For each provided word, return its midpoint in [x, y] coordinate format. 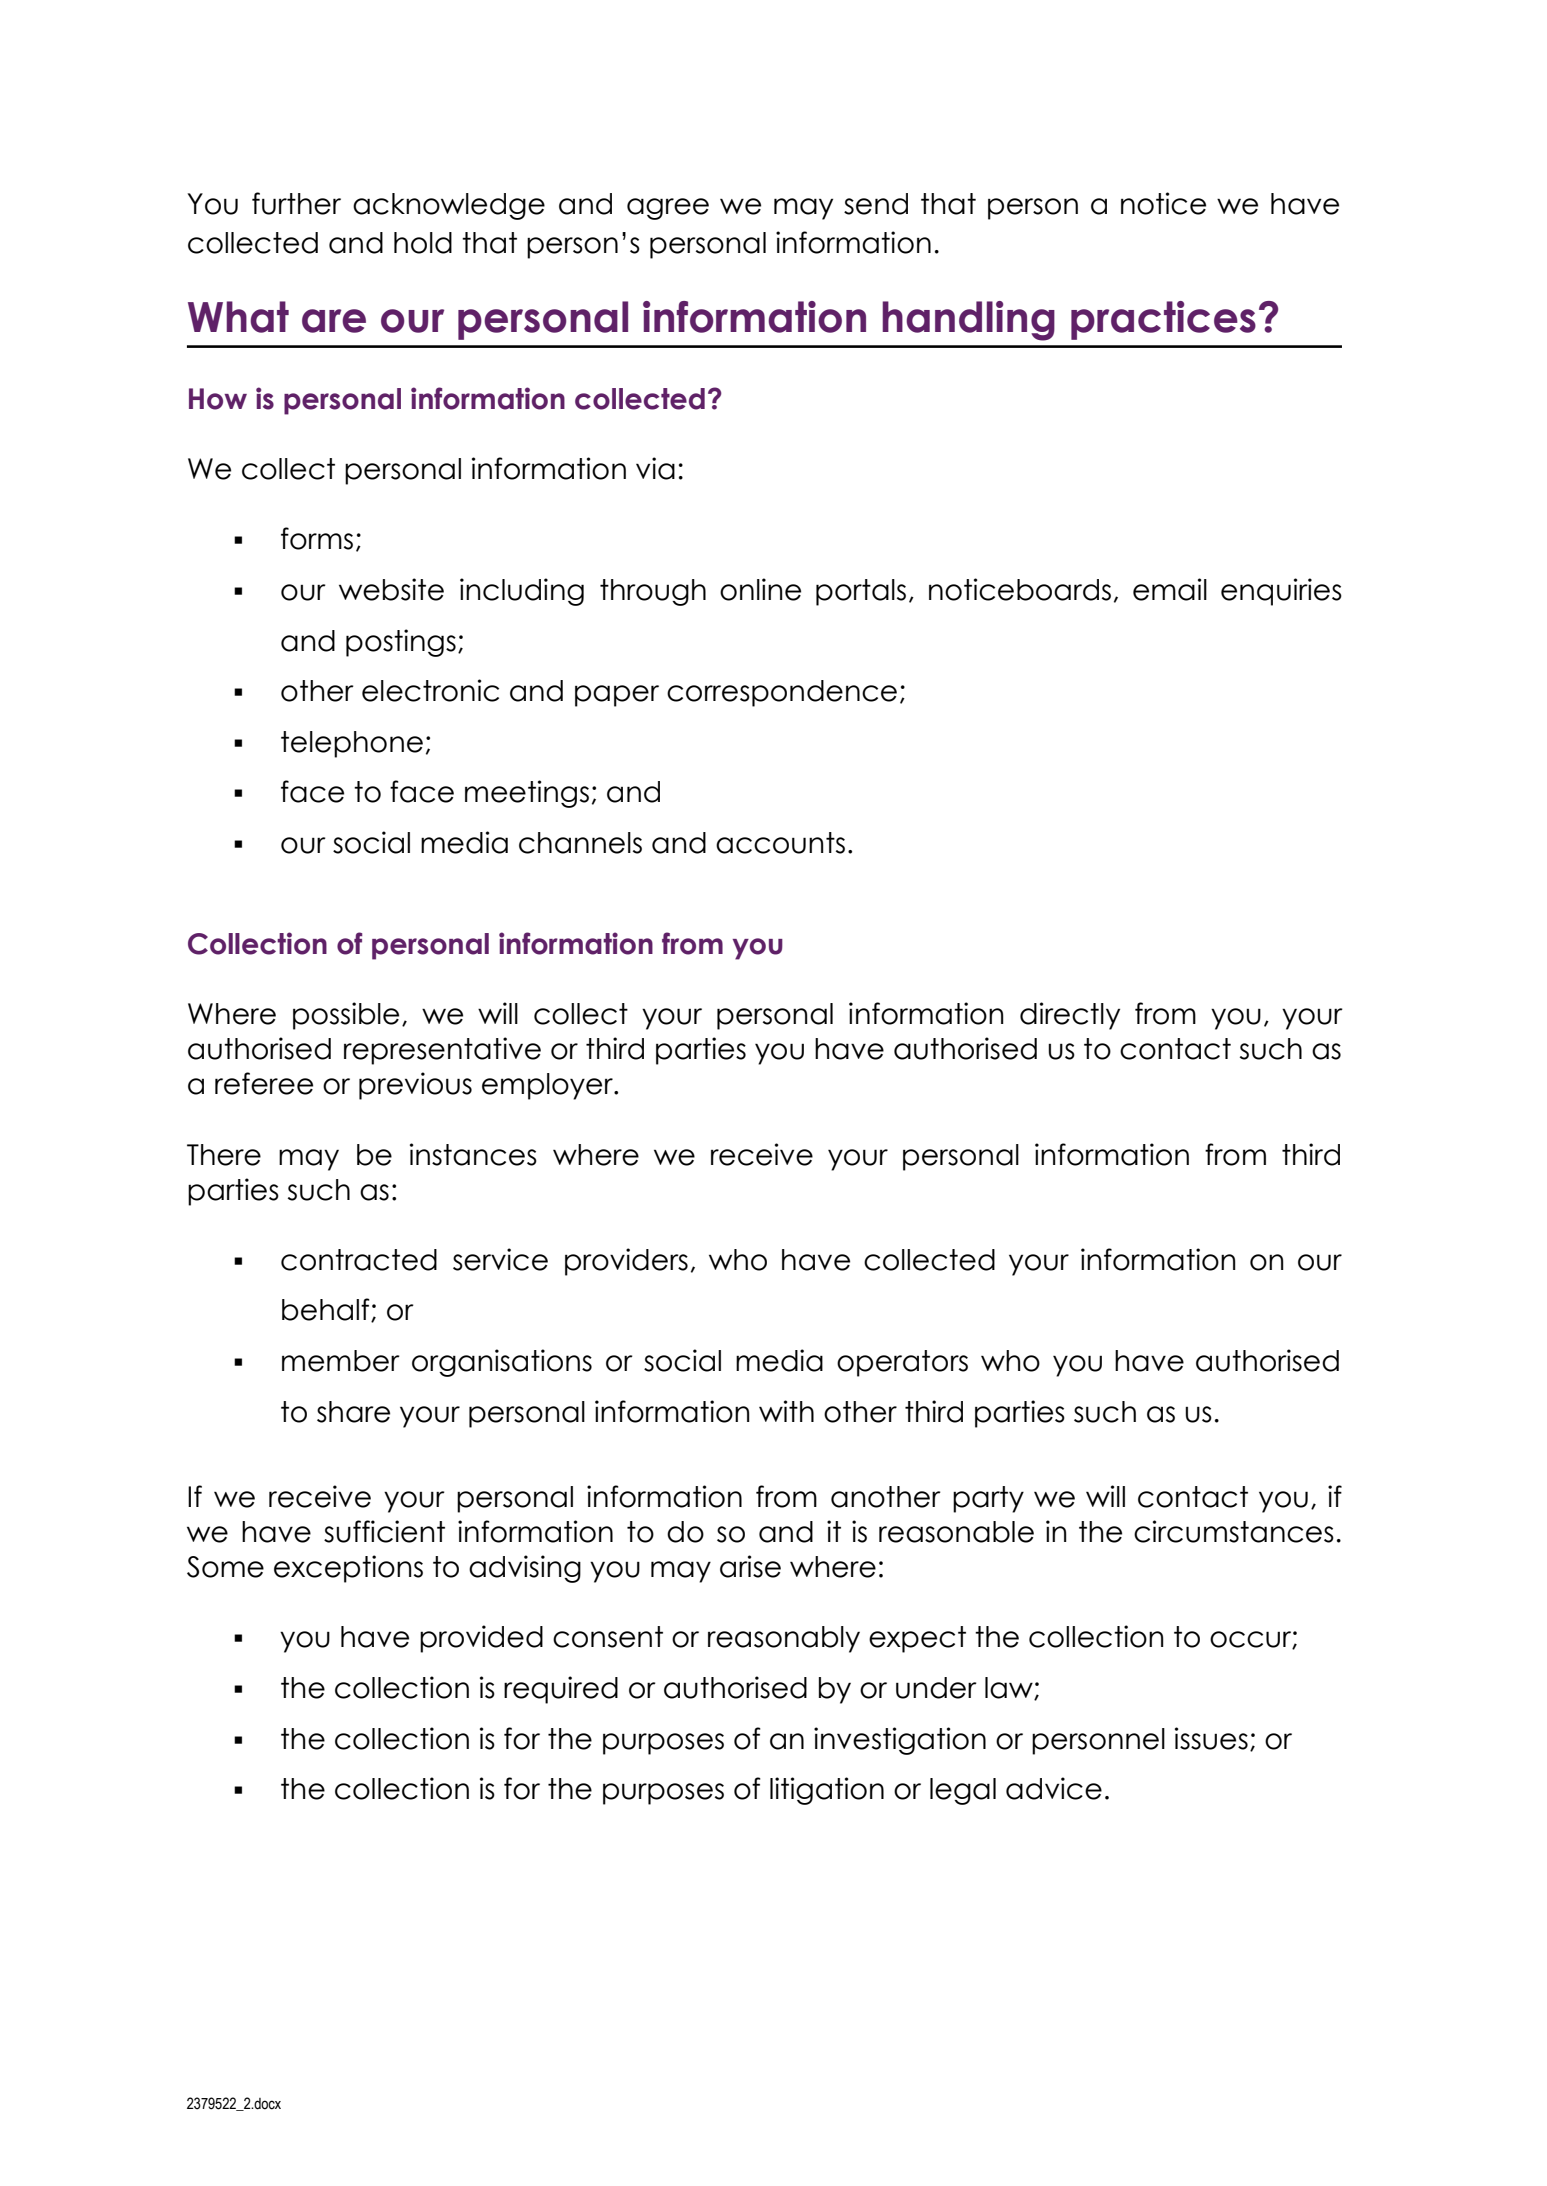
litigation [827, 1791]
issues [1211, 1738]
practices [1163, 320]
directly [1070, 1016]
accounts [780, 843]
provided [481, 1639]
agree [668, 209]
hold [423, 243]
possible [346, 1016]
